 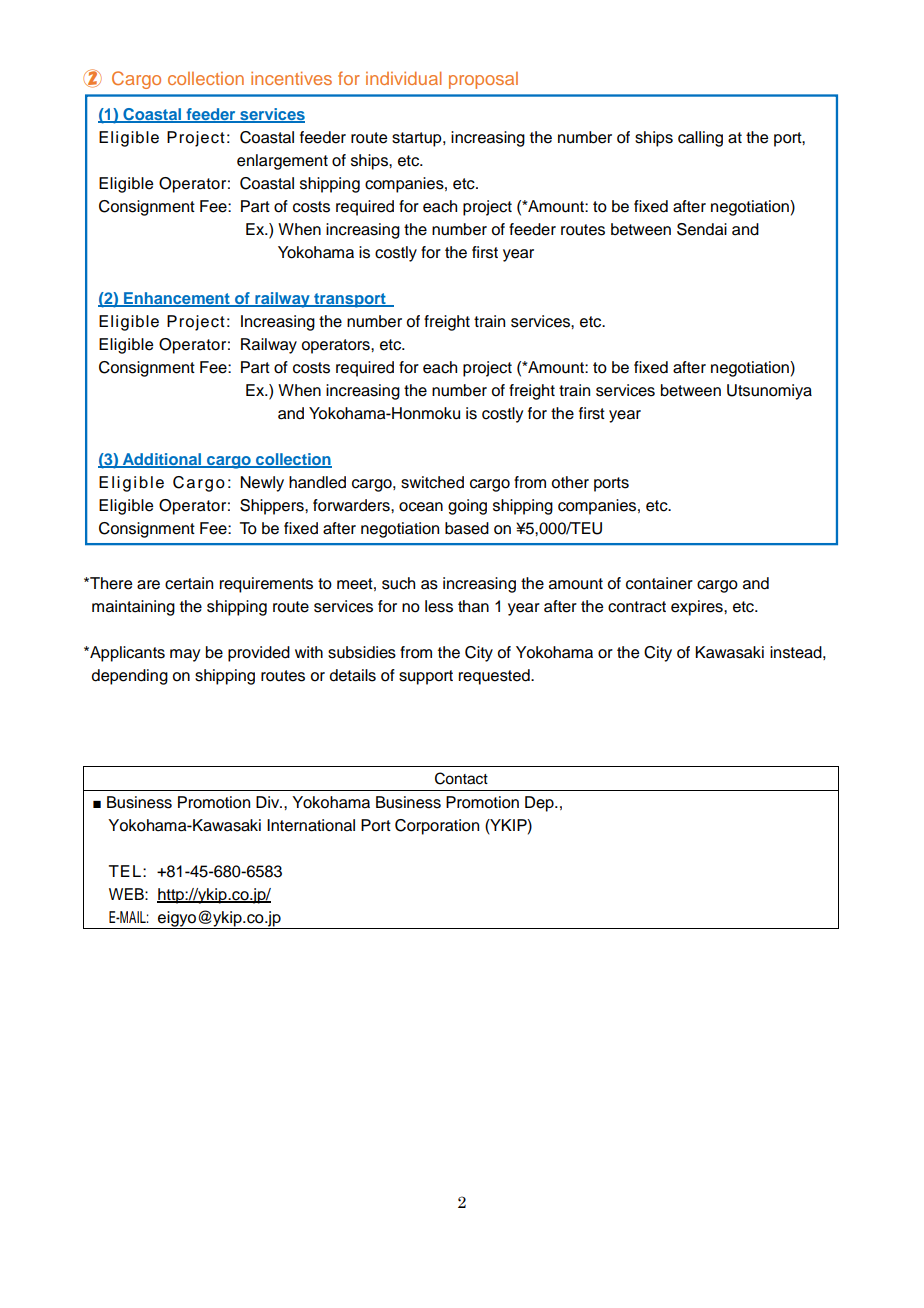 I want to click on enlargement, so click(x=282, y=162).
